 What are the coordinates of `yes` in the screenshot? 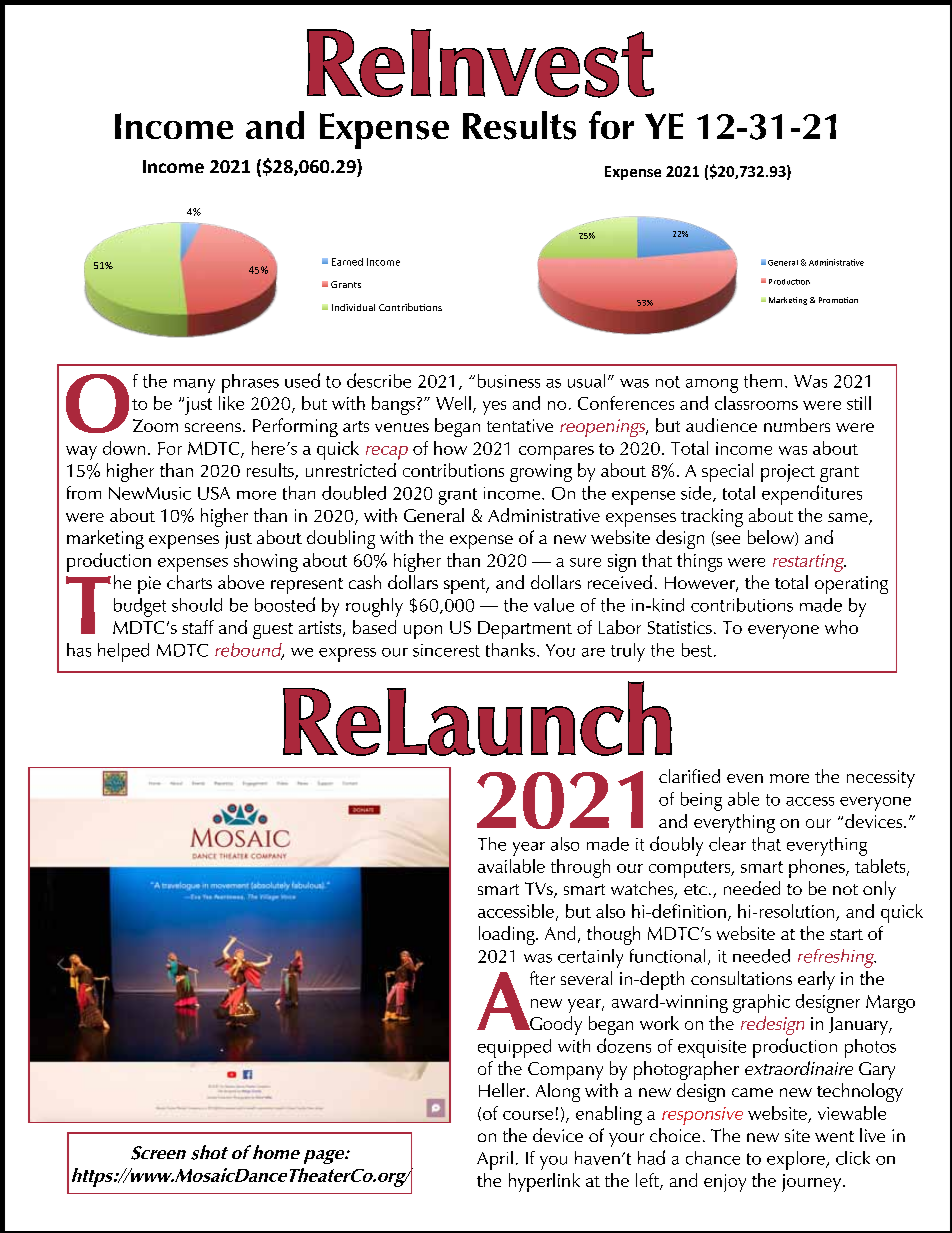 It's located at (494, 408).
